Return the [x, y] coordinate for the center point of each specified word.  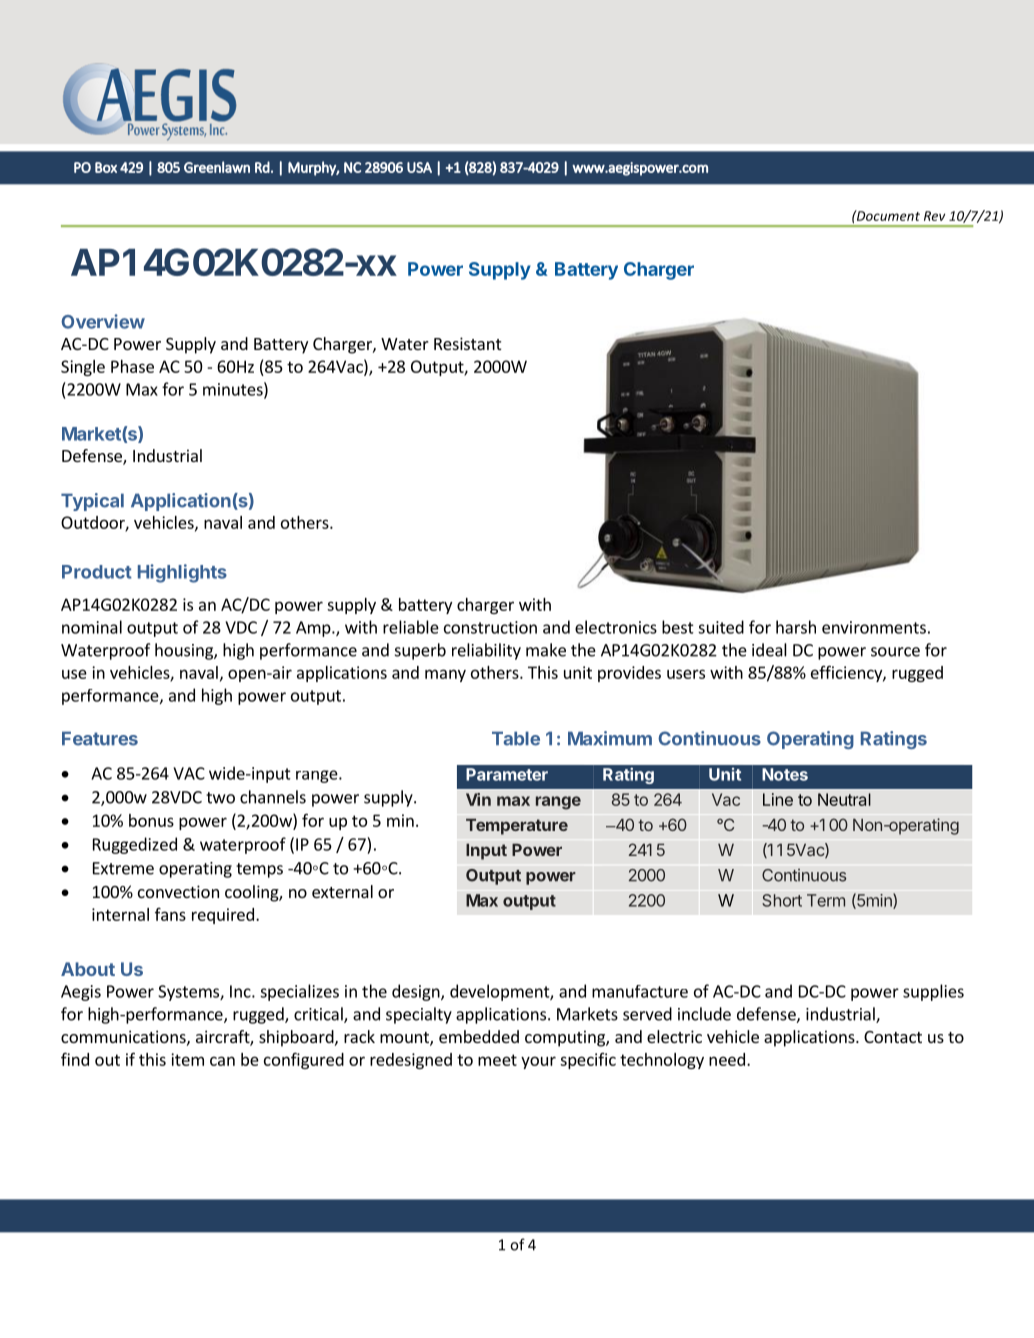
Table [516, 738]
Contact [893, 1037]
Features [100, 738]
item [187, 1059]
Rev [934, 216]
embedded [479, 1036]
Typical [92, 502]
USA [419, 167]
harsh [796, 627]
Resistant [467, 343]
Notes [785, 774]
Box [106, 167]
